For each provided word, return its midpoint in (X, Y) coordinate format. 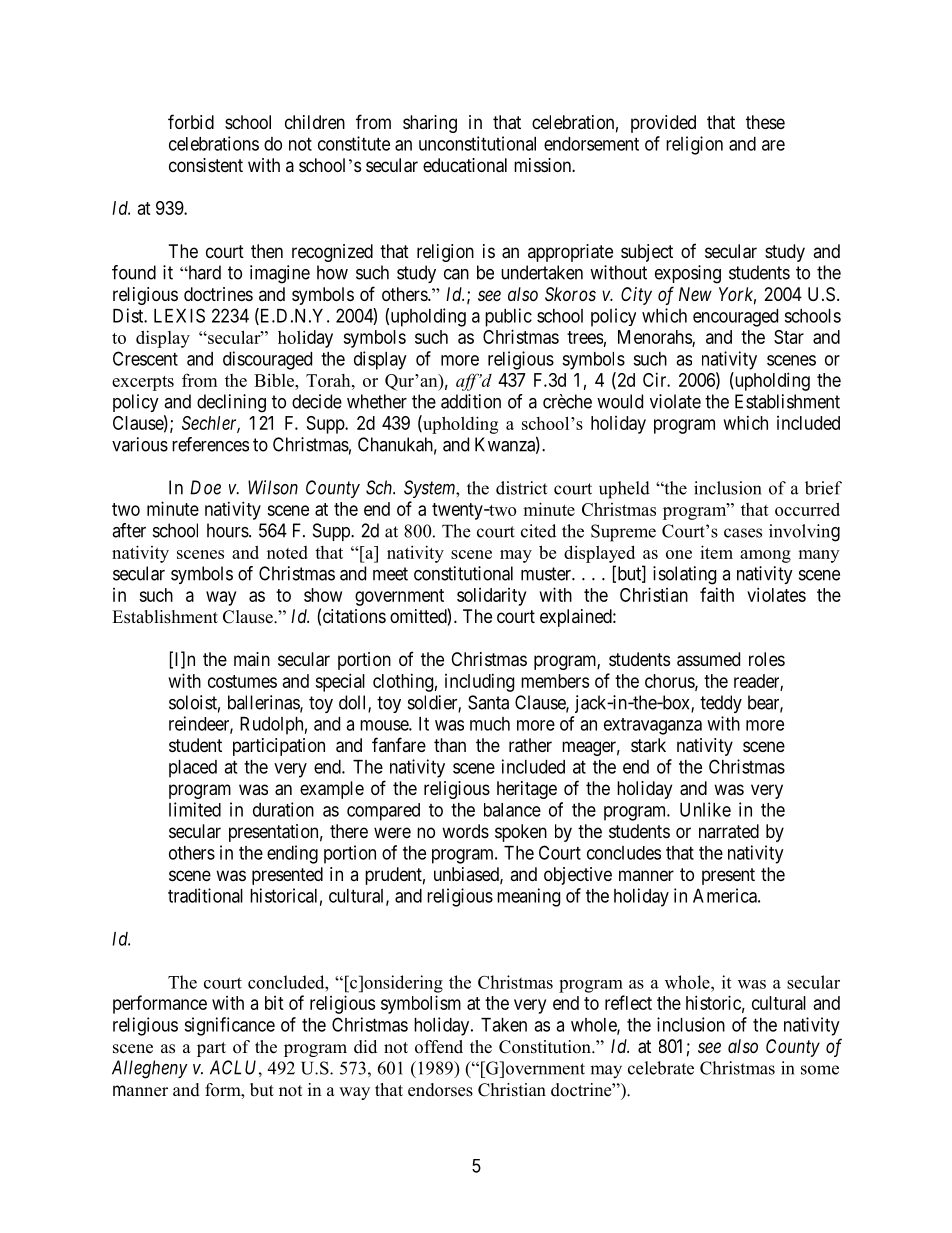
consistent (206, 165)
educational (465, 165)
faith (717, 594)
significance (229, 1026)
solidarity (491, 597)
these (765, 122)
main (252, 659)
